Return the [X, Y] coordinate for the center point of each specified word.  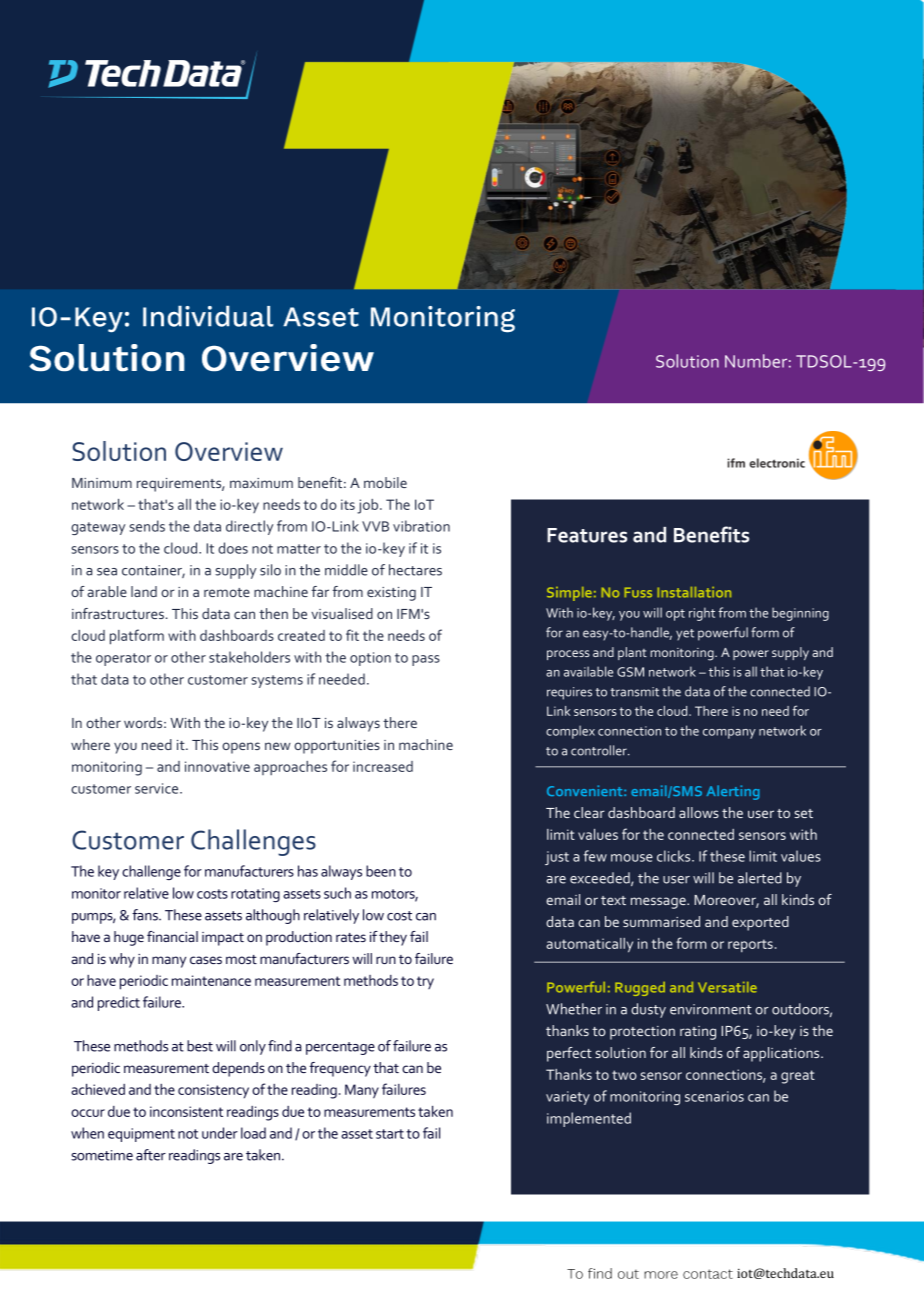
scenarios [714, 1096]
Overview [229, 451]
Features [587, 535]
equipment [141, 1135]
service [158, 788]
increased [383, 766]
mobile [385, 482]
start [390, 1134]
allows [699, 812]
